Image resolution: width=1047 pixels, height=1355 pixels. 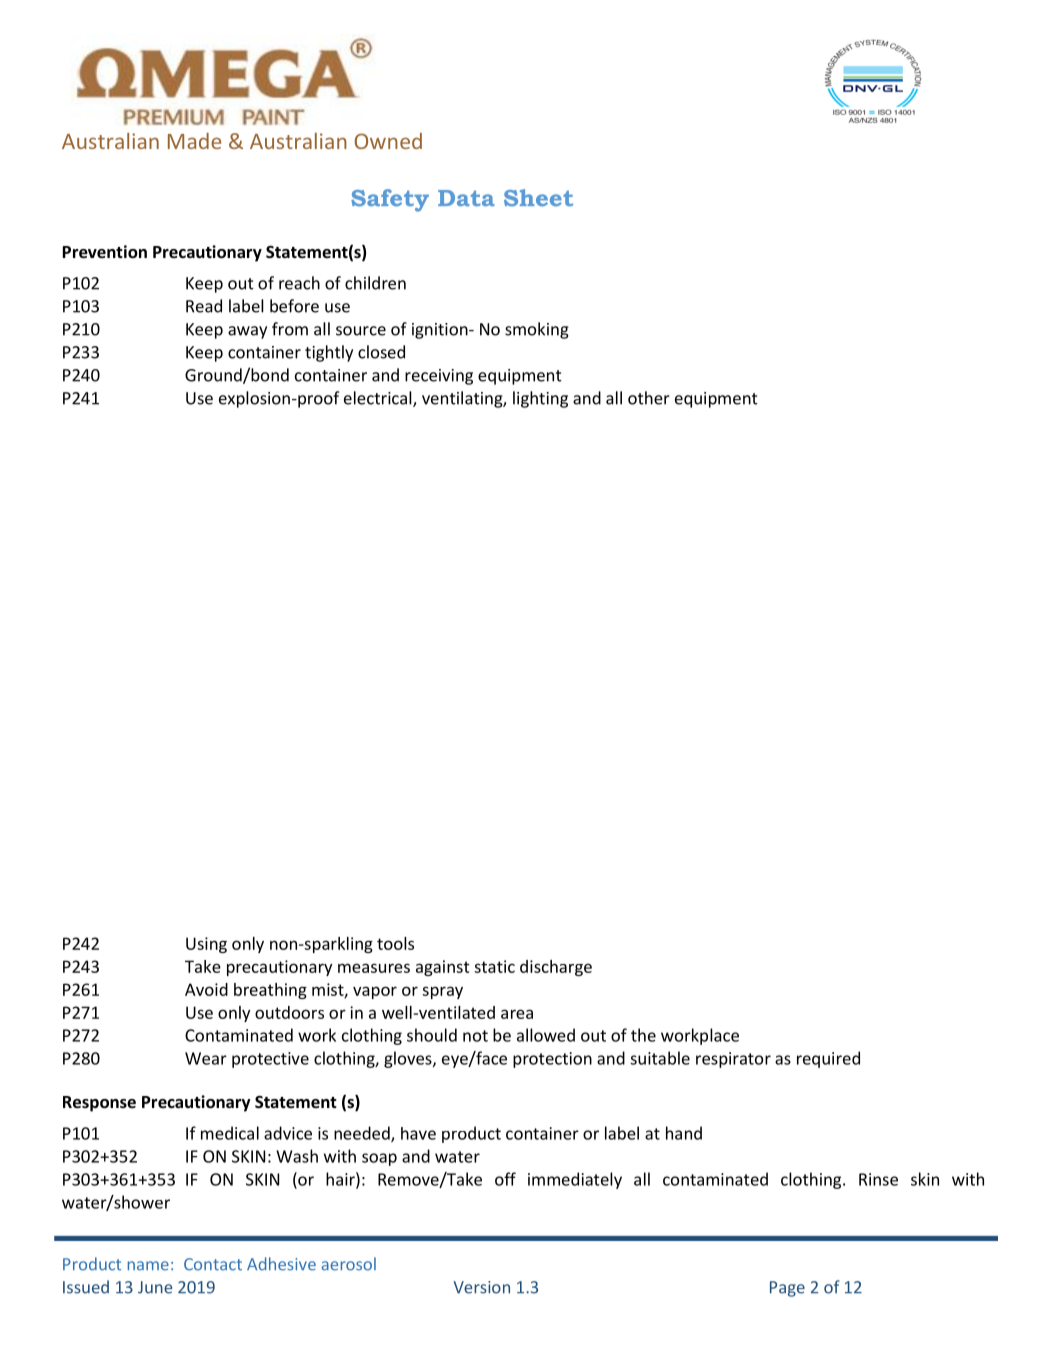 I want to click on Made, so click(x=194, y=141).
